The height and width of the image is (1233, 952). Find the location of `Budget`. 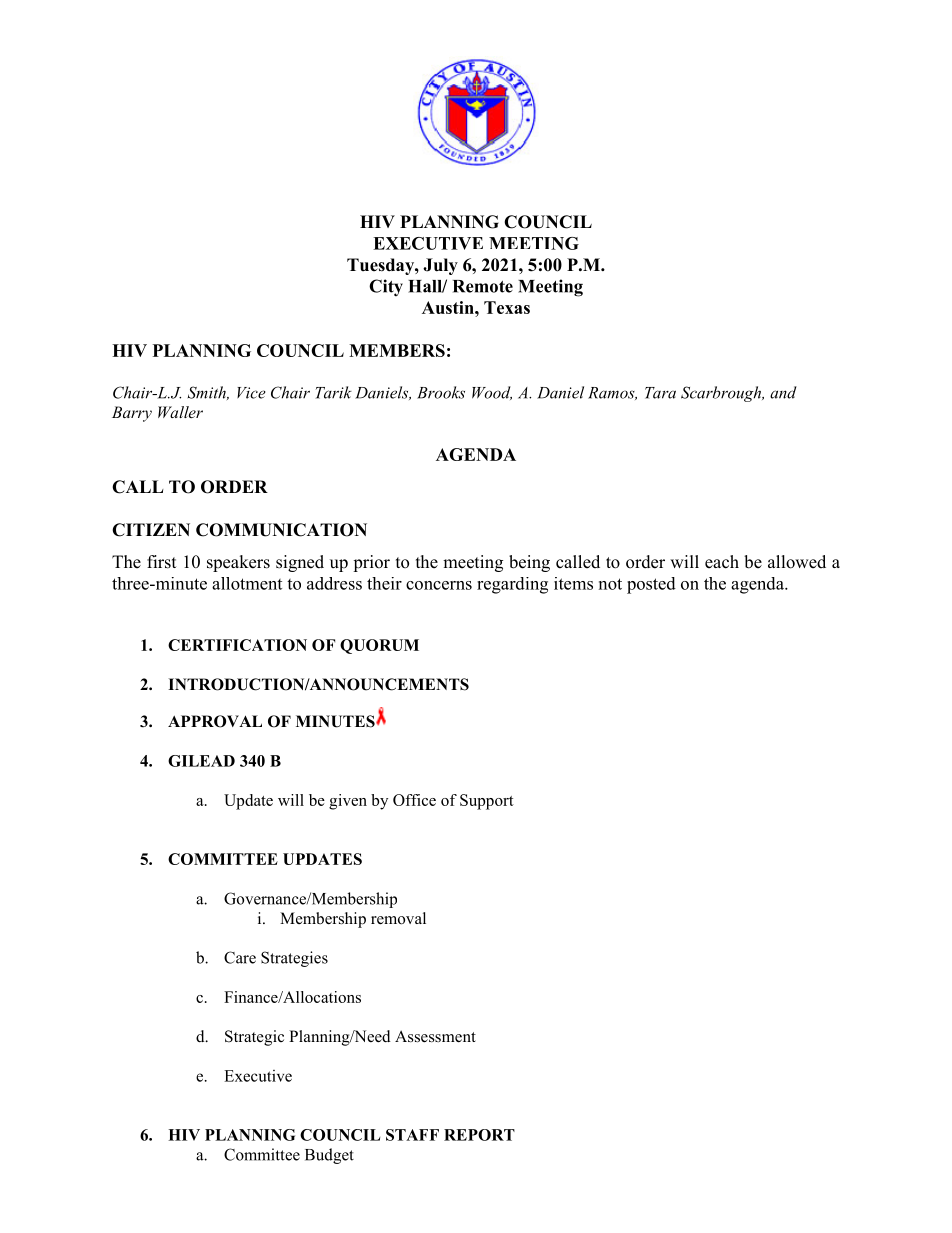

Budget is located at coordinates (329, 1156).
